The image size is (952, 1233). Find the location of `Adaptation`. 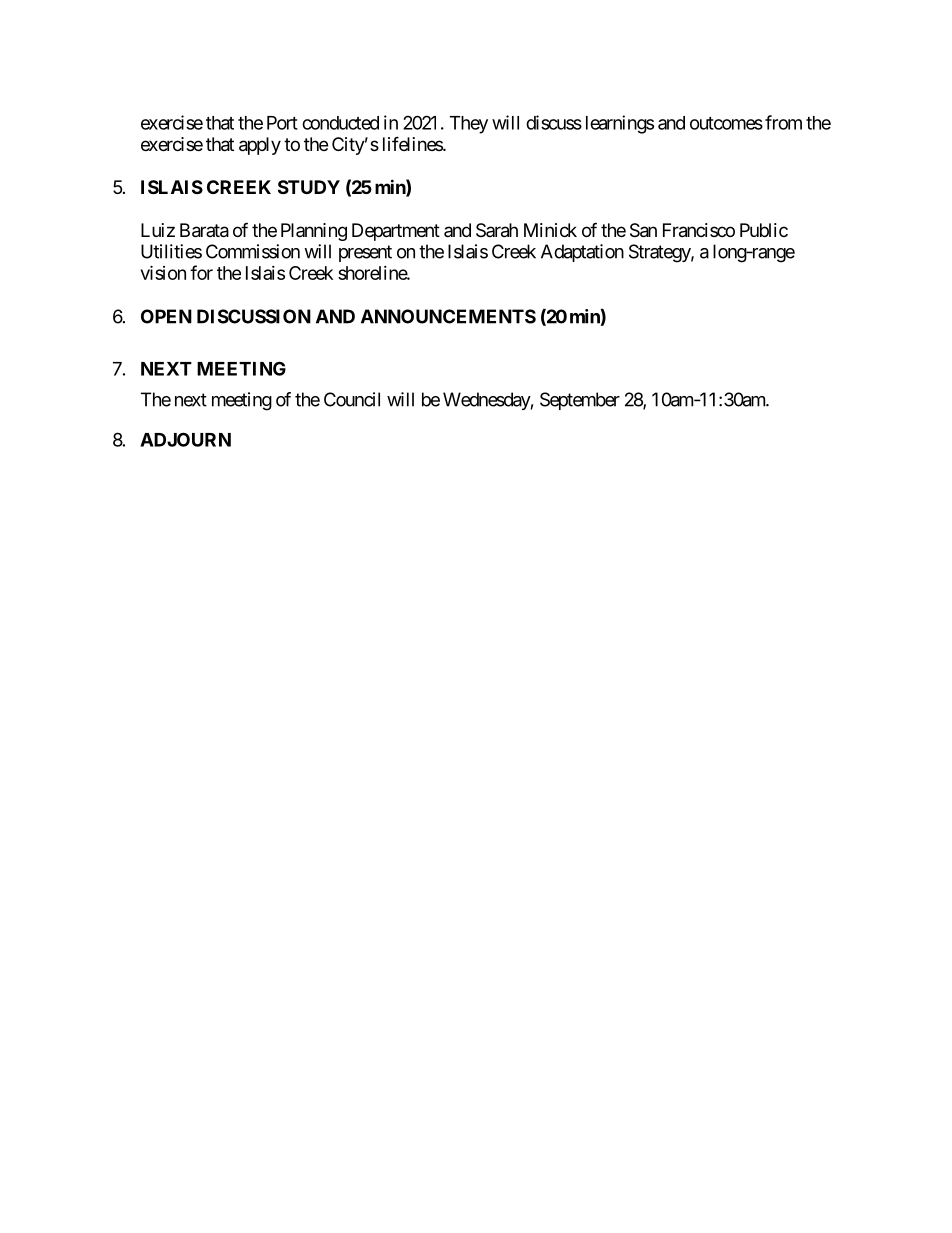

Adaptation is located at coordinates (582, 253).
